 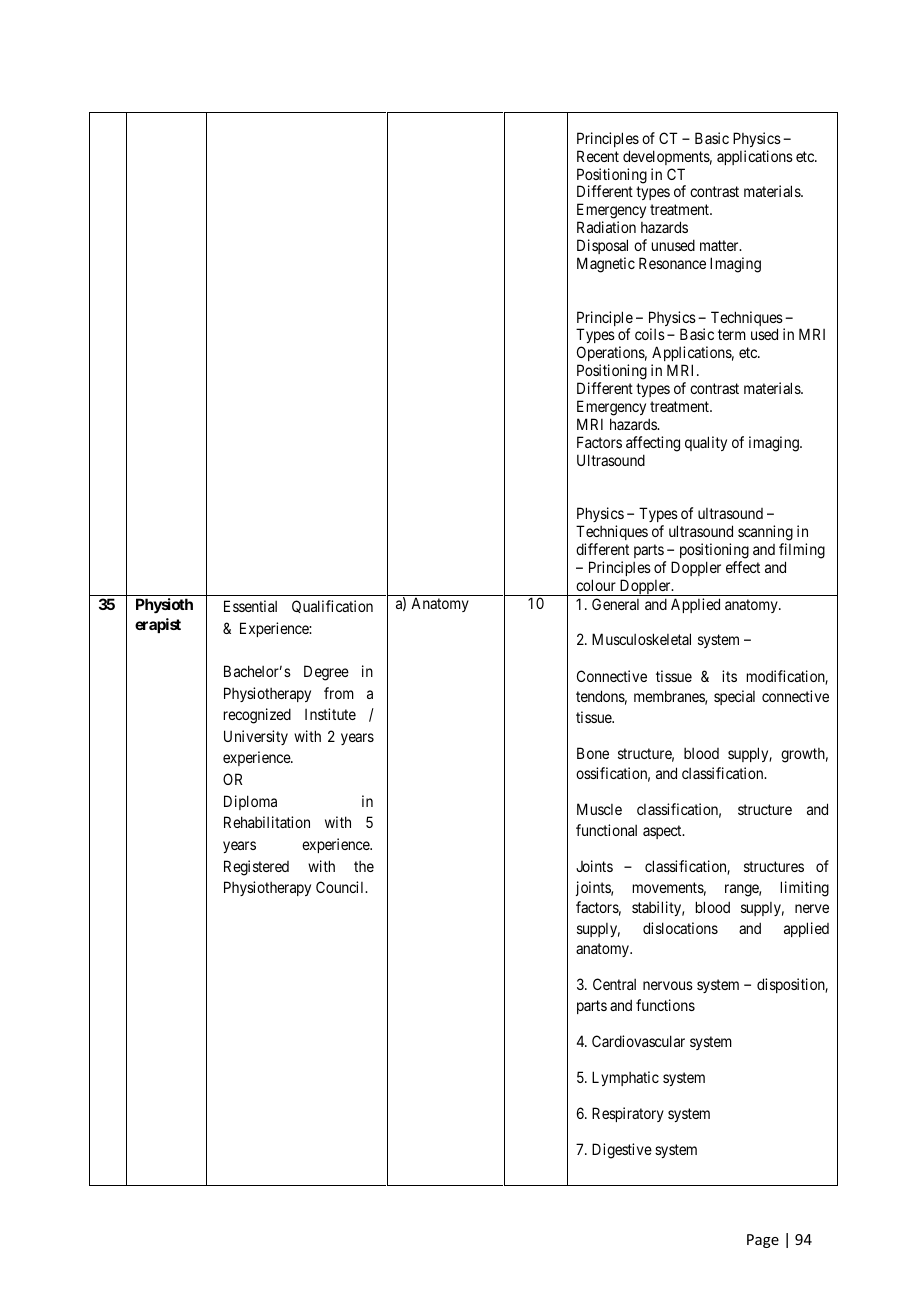 What do you see at coordinates (606, 227) in the document?
I see `Radiation` at bounding box center [606, 227].
